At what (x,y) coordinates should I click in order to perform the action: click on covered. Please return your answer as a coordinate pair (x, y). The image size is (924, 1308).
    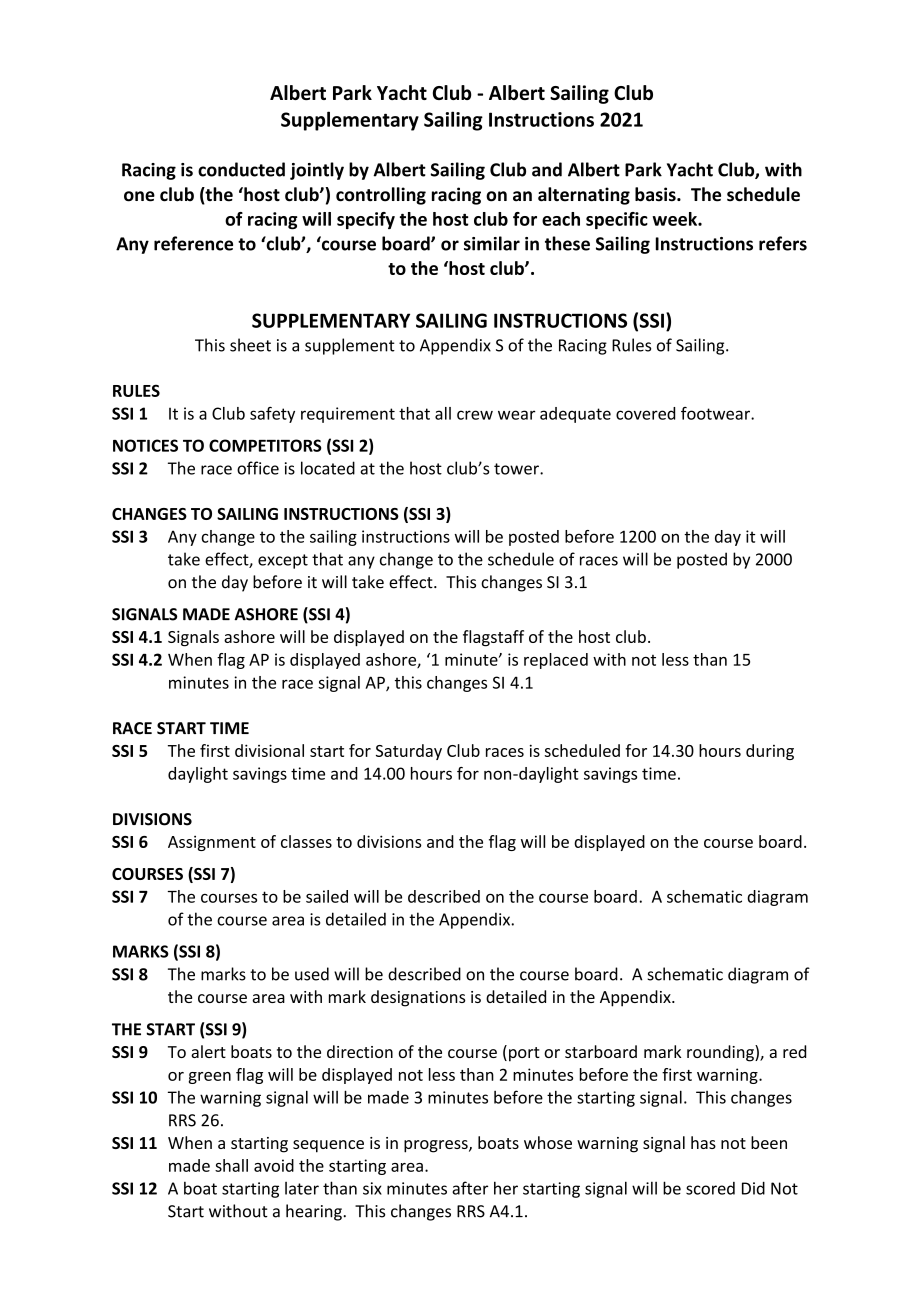
    Looking at the image, I should click on (645, 413).
